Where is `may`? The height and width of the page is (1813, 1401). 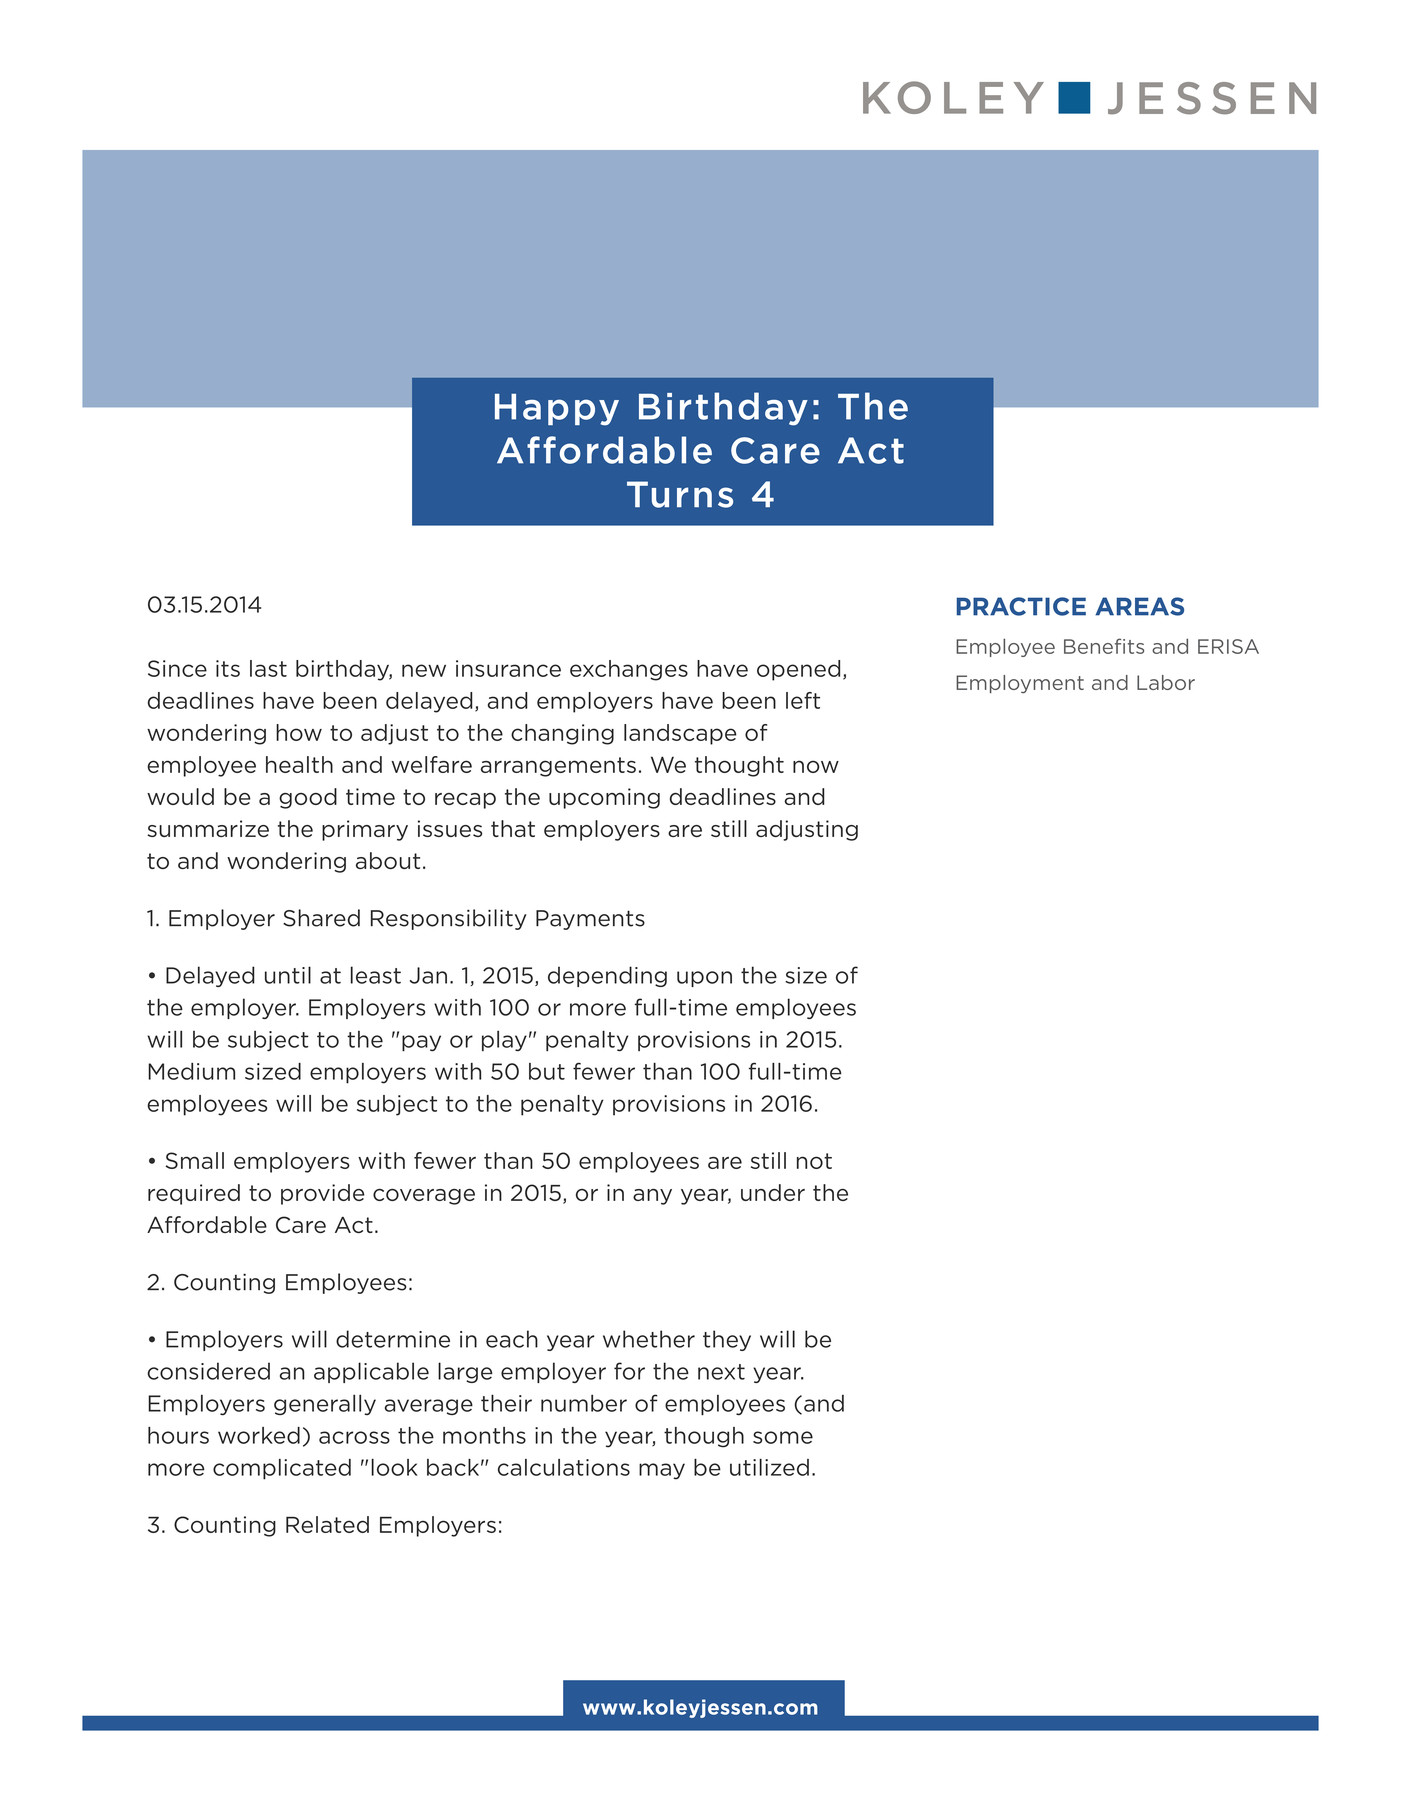
may is located at coordinates (662, 1471).
